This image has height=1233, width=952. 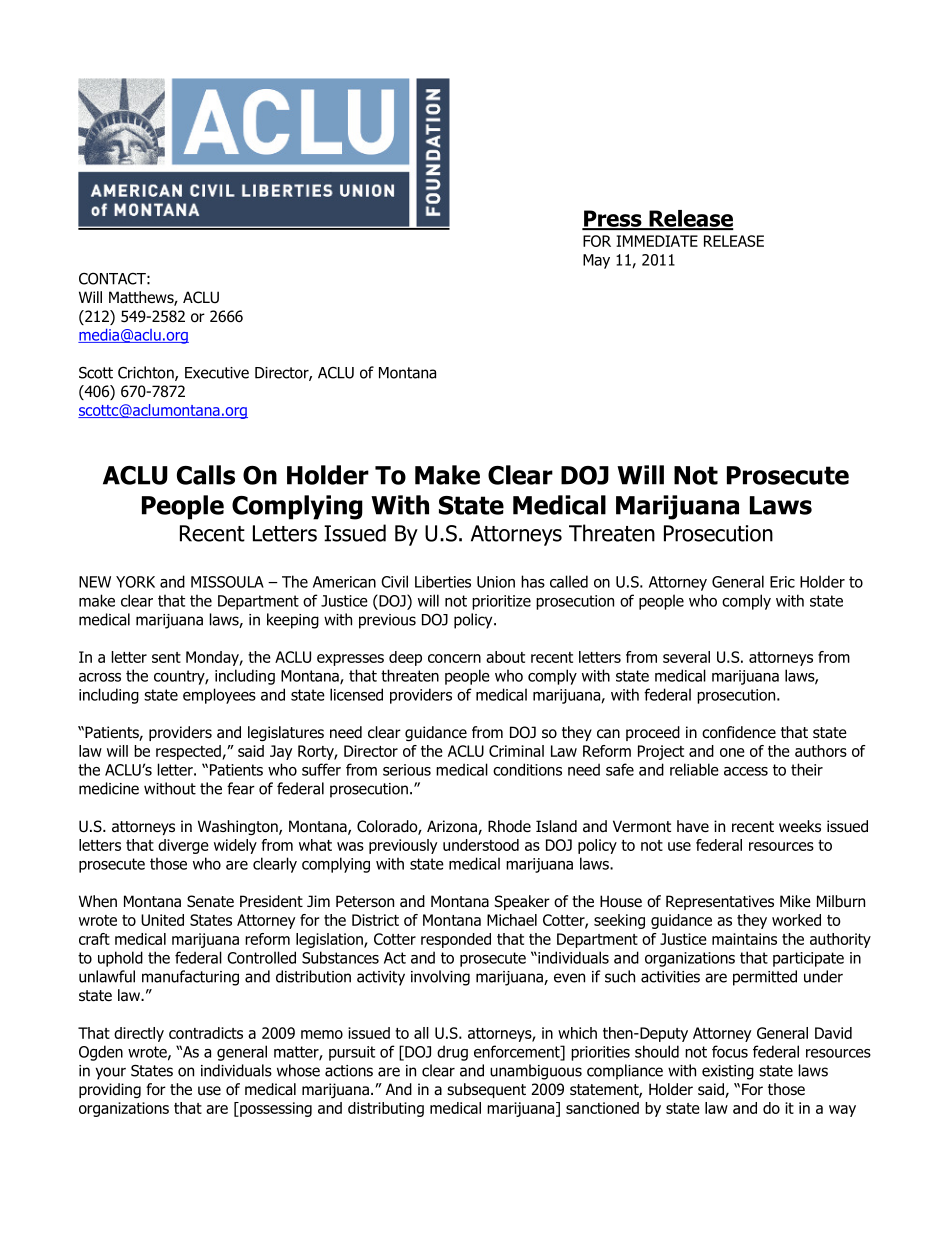 What do you see at coordinates (739, 732) in the image?
I see `confidence` at bounding box center [739, 732].
